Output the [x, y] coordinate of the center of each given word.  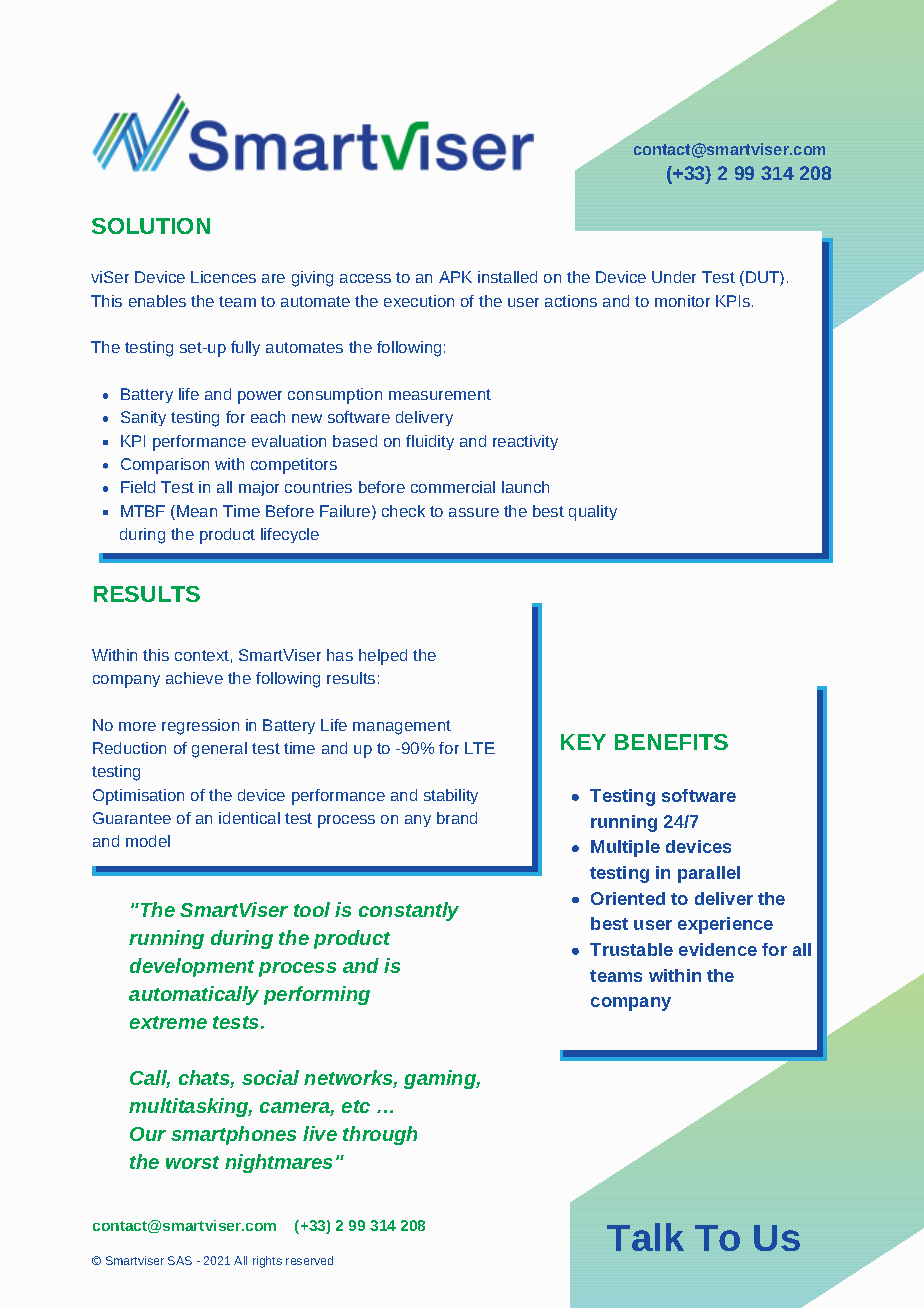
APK [455, 277]
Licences [223, 277]
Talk [645, 1237]
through [380, 1135]
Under [674, 277]
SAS [180, 1260]
